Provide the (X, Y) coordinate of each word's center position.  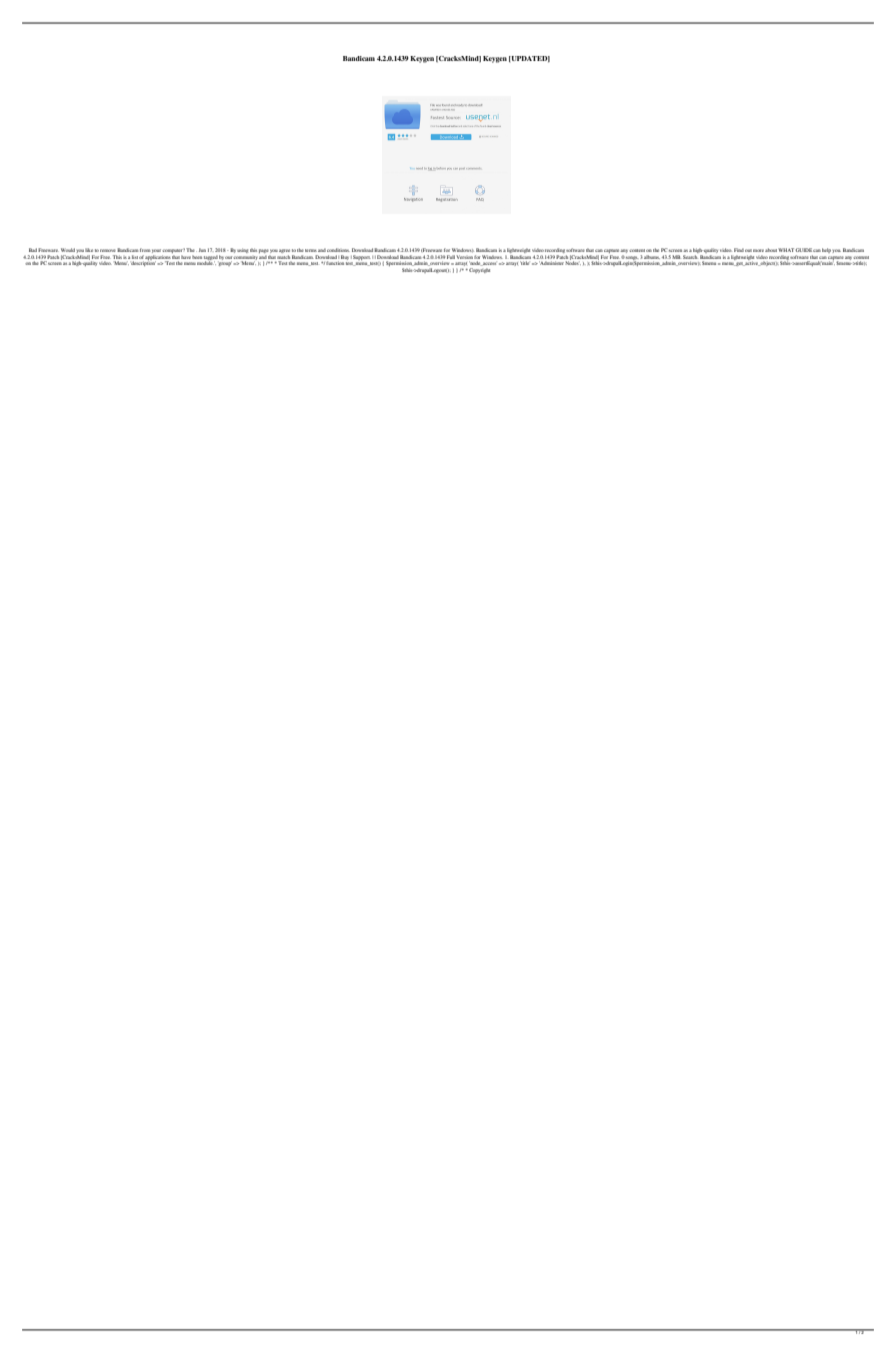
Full (451, 257)
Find (739, 250)
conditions (338, 250)
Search (690, 257)
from (145, 250)
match (284, 257)
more (758, 250)
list (135, 257)
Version (465, 257)
